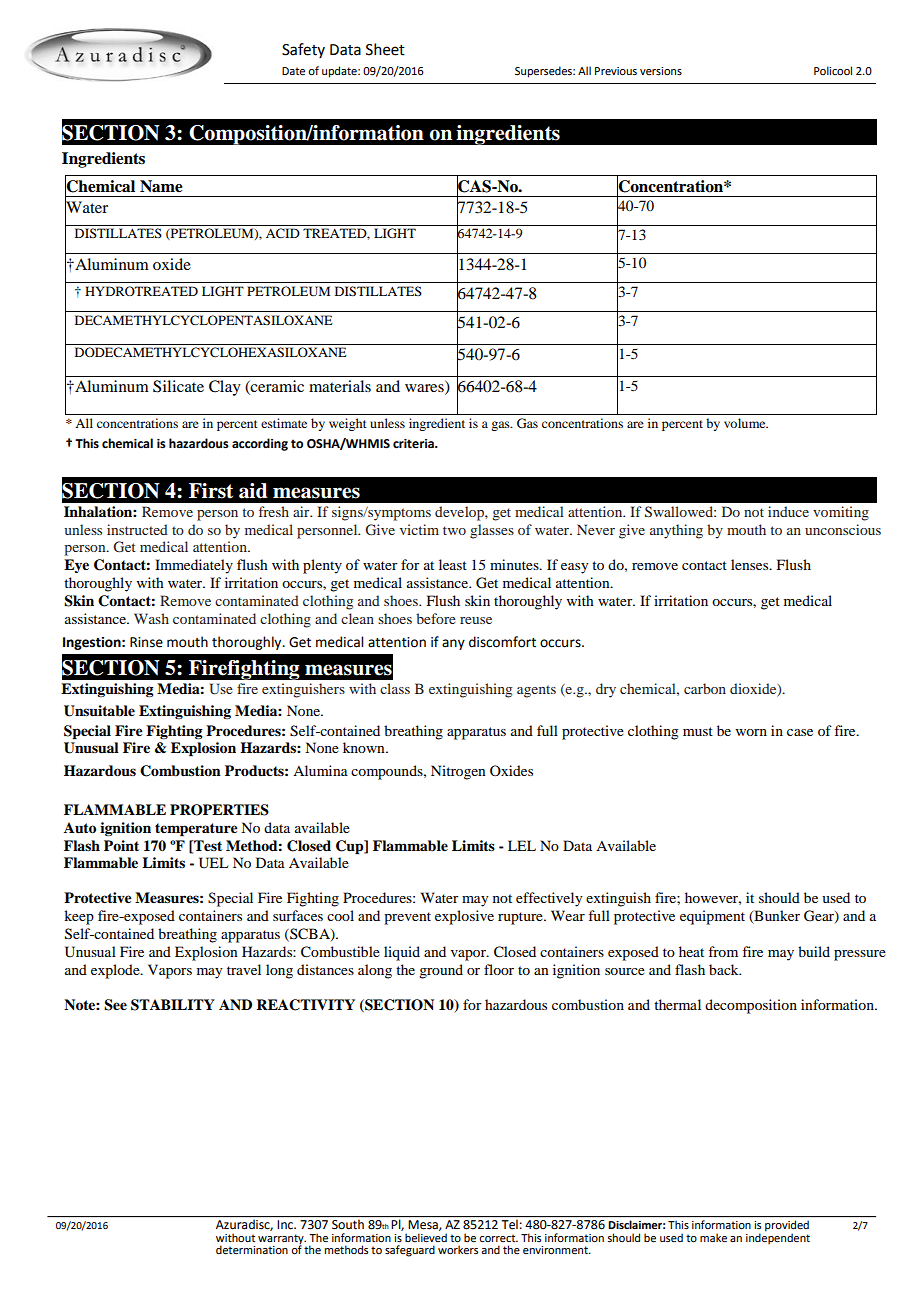 This page has height=1307, width=924. I want to click on Sheet, so click(385, 49).
